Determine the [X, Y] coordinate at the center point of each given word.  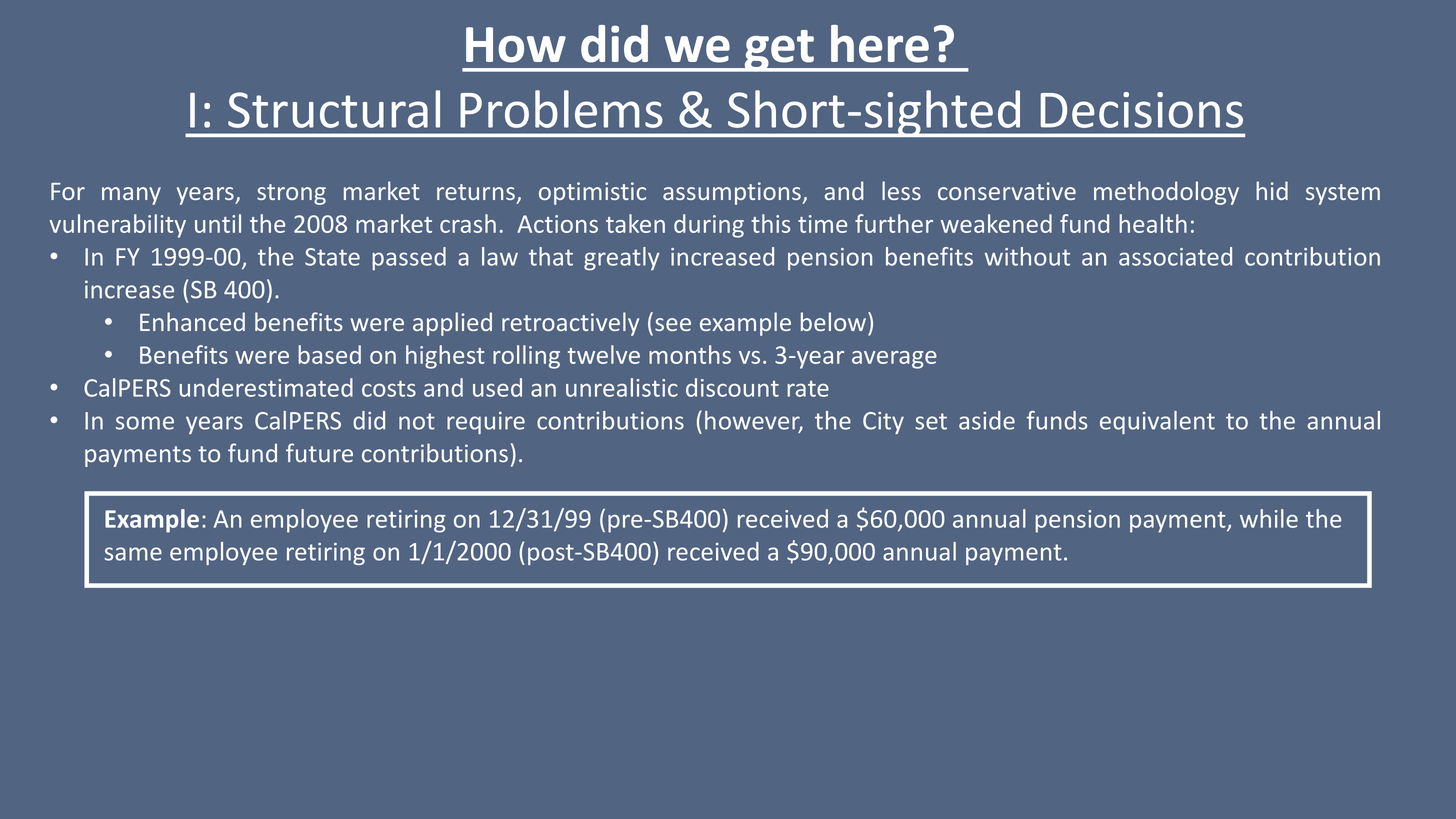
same [133, 554]
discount [732, 387]
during [709, 226]
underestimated [266, 387]
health [1153, 223]
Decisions [1142, 110]
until [218, 223]
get [779, 51]
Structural [334, 109]
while [1269, 518]
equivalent [1157, 422]
